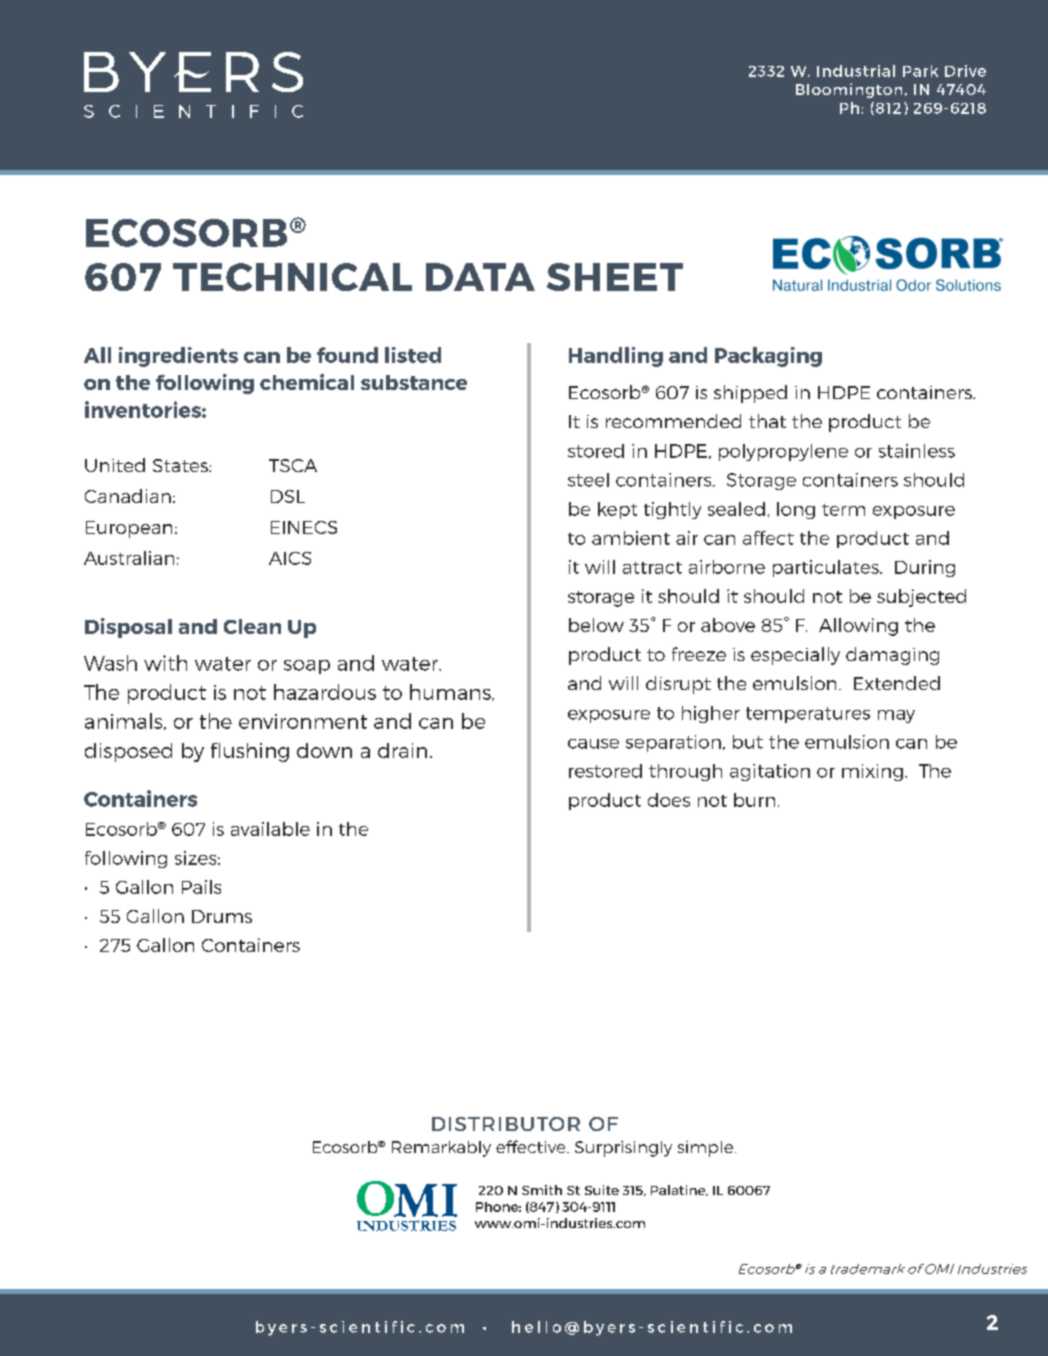 This screenshot has width=1048, height=1356. Describe the element at coordinates (292, 277) in the screenshot. I see `TECHNICAL` at that location.
